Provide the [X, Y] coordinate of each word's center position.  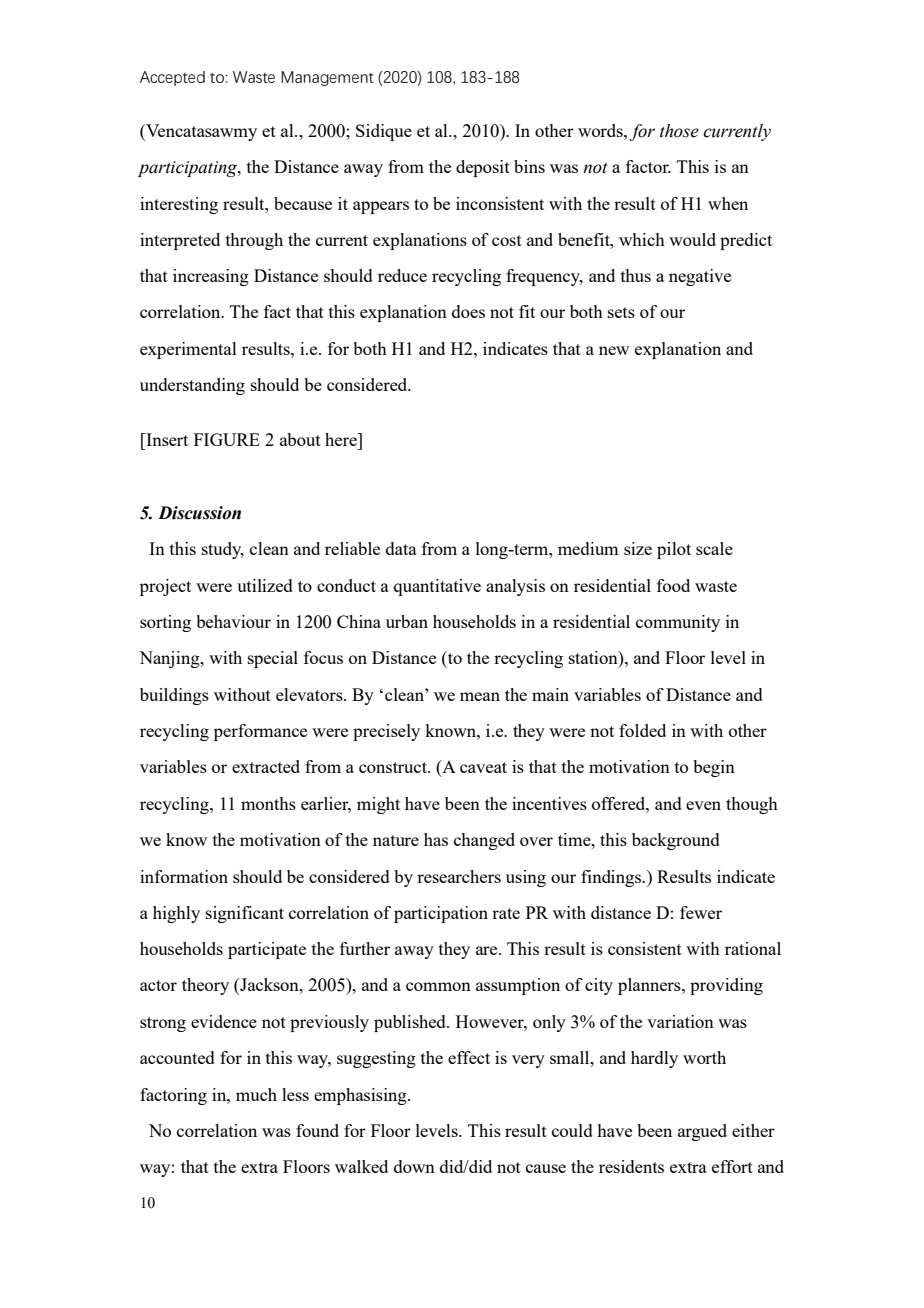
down [414, 1166]
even [703, 805]
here [342, 439]
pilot [674, 550]
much [256, 1094]
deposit [483, 168]
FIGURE [227, 439]
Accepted [172, 78]
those [679, 131]
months [268, 803]
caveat [483, 767]
